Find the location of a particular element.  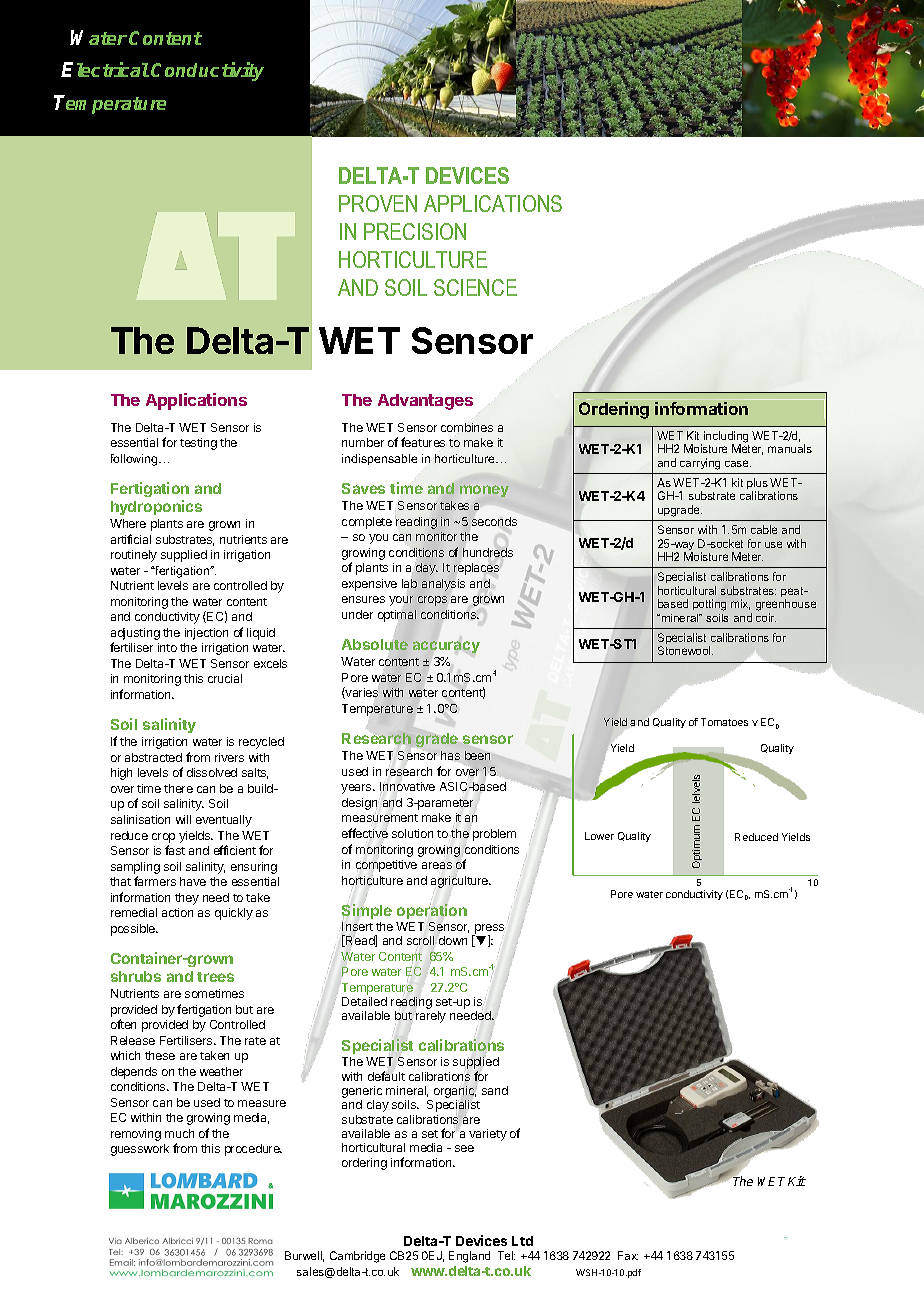

SCIENCE is located at coordinates (475, 287).
